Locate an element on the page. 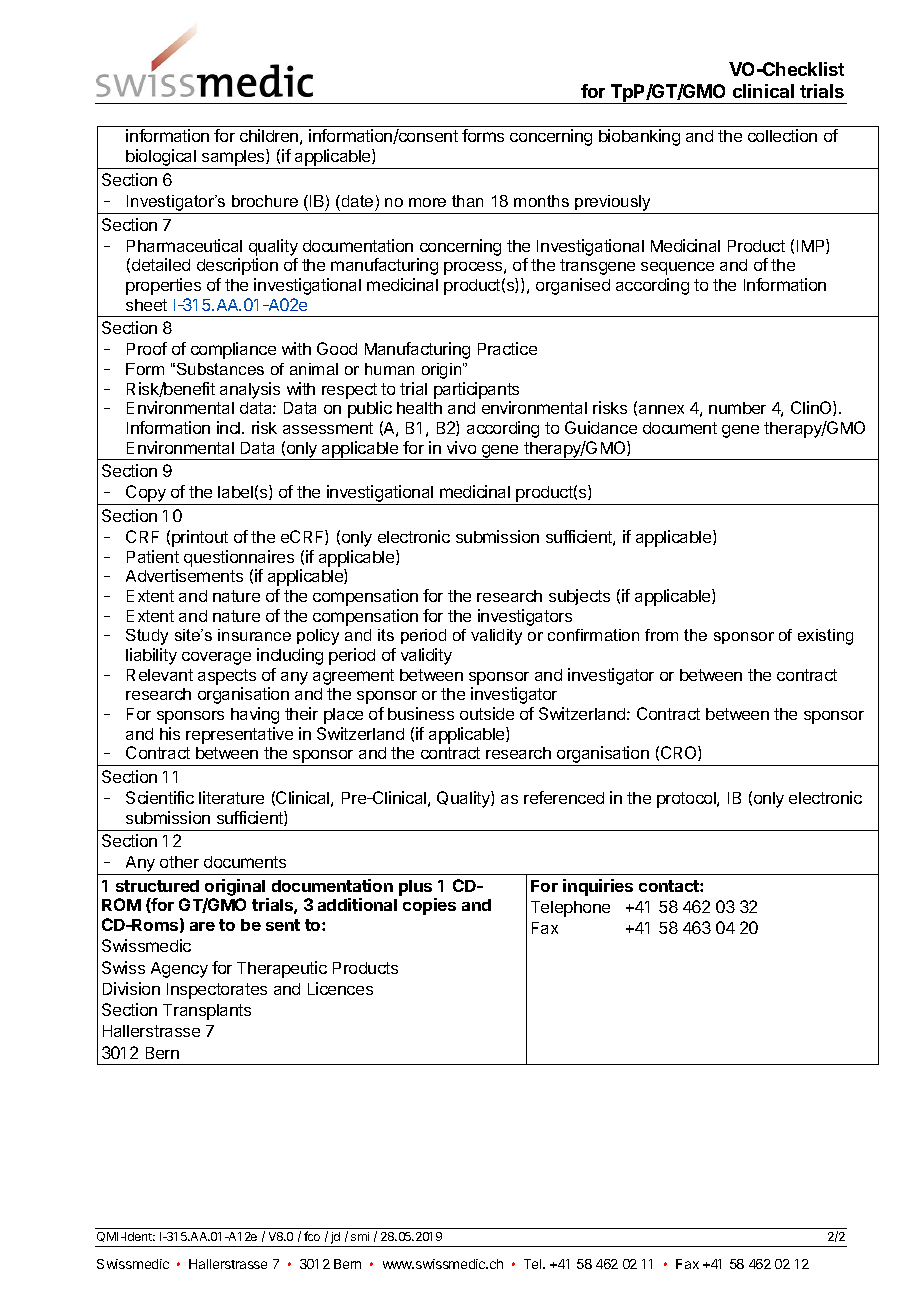 The height and width of the image is (1308, 924). samples is located at coordinates (233, 159).
